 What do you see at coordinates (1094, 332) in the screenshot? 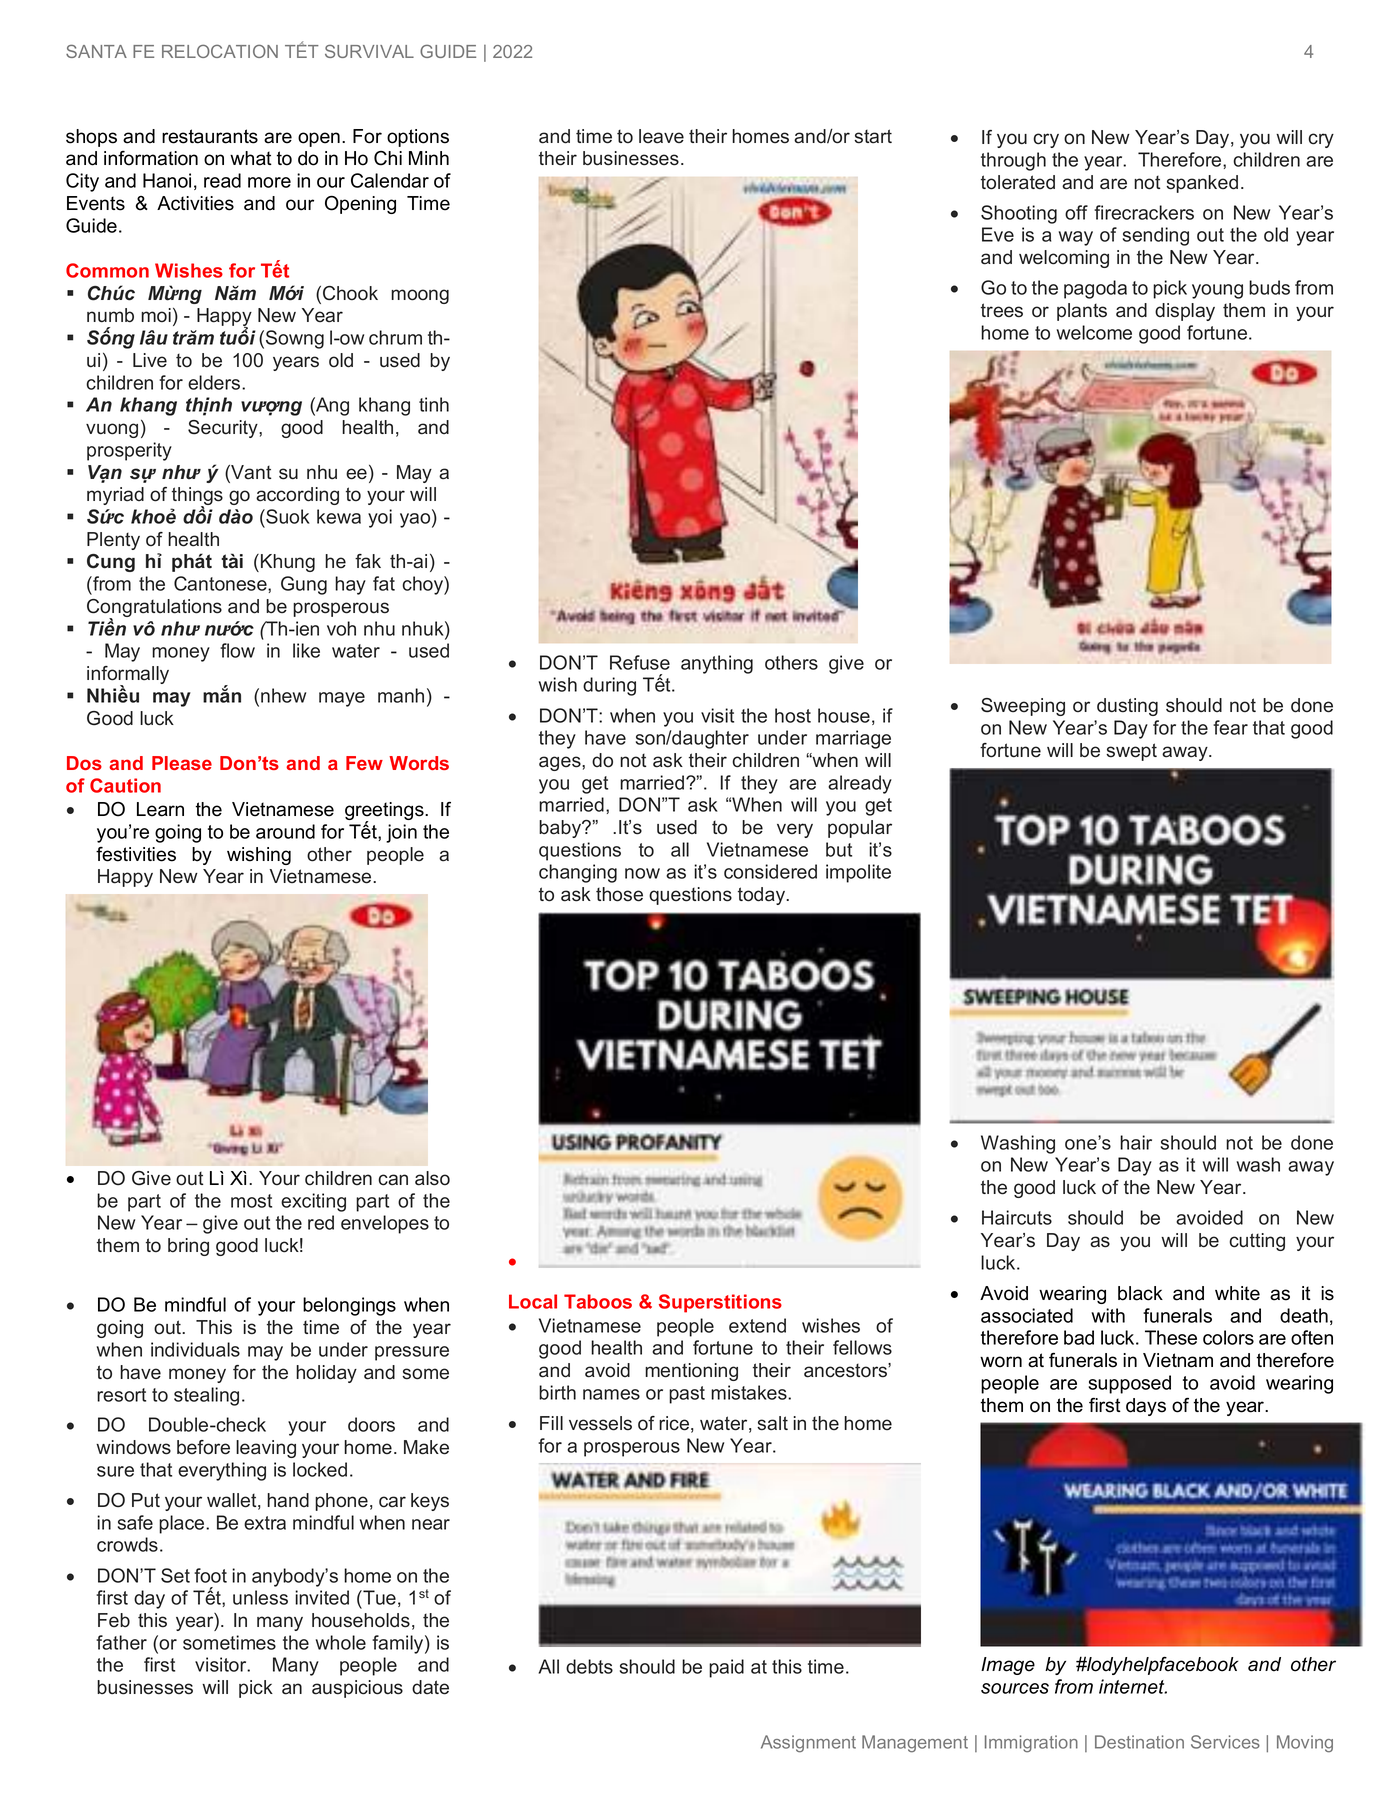
I see `welcome` at bounding box center [1094, 332].
